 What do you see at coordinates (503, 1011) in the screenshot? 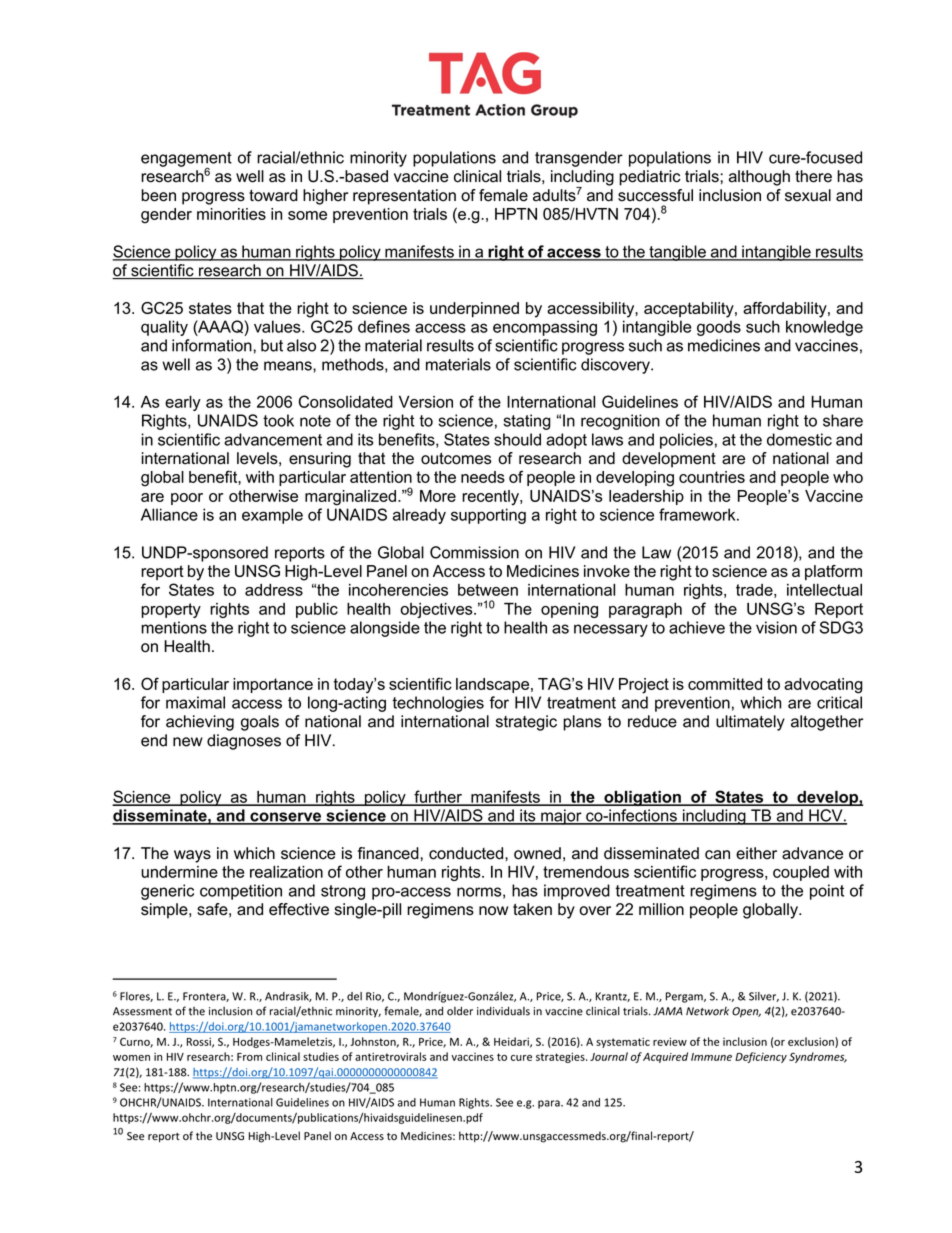
I see `individuals` at bounding box center [503, 1011].
